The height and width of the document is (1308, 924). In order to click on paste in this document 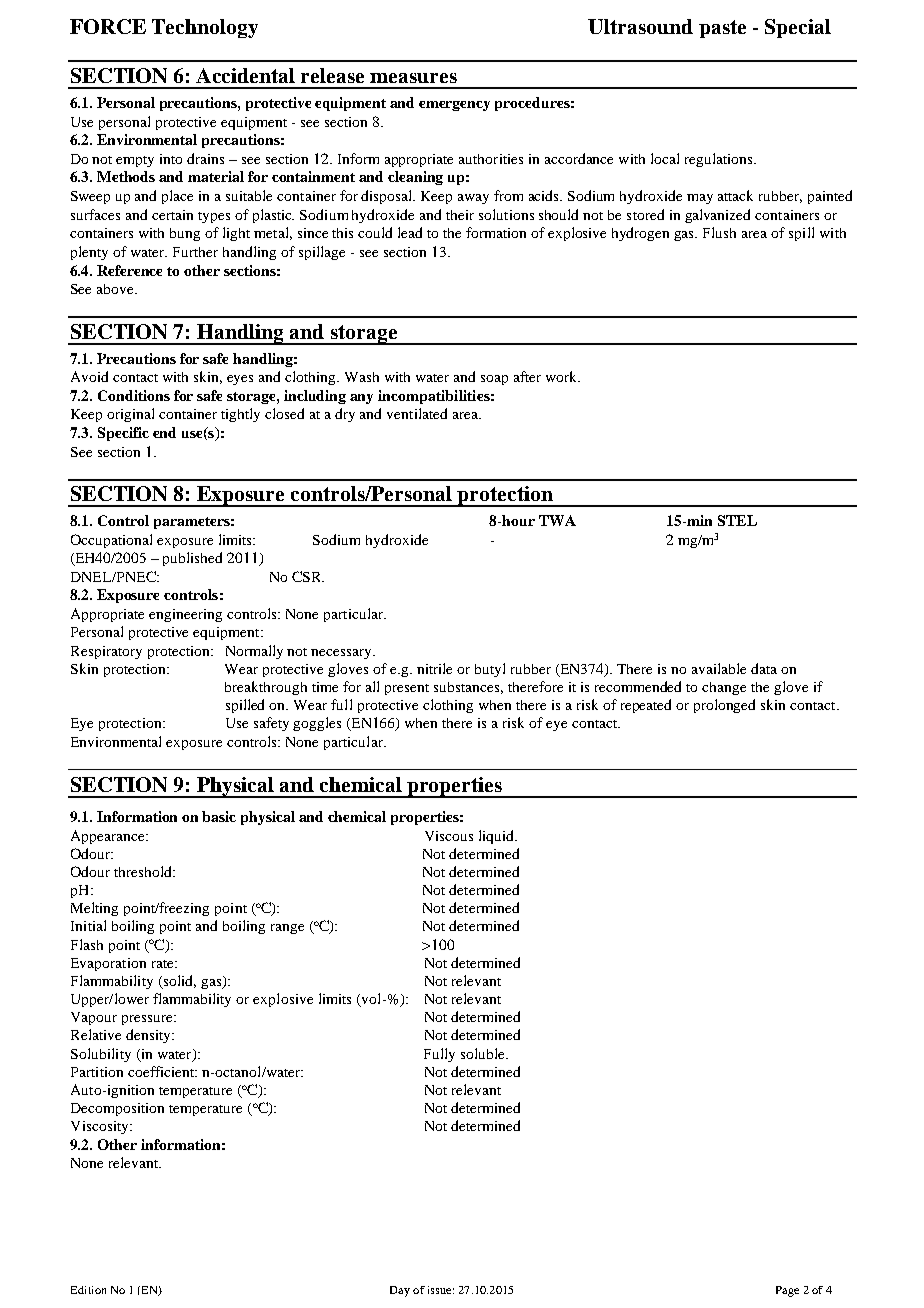, I will do `click(722, 29)`.
